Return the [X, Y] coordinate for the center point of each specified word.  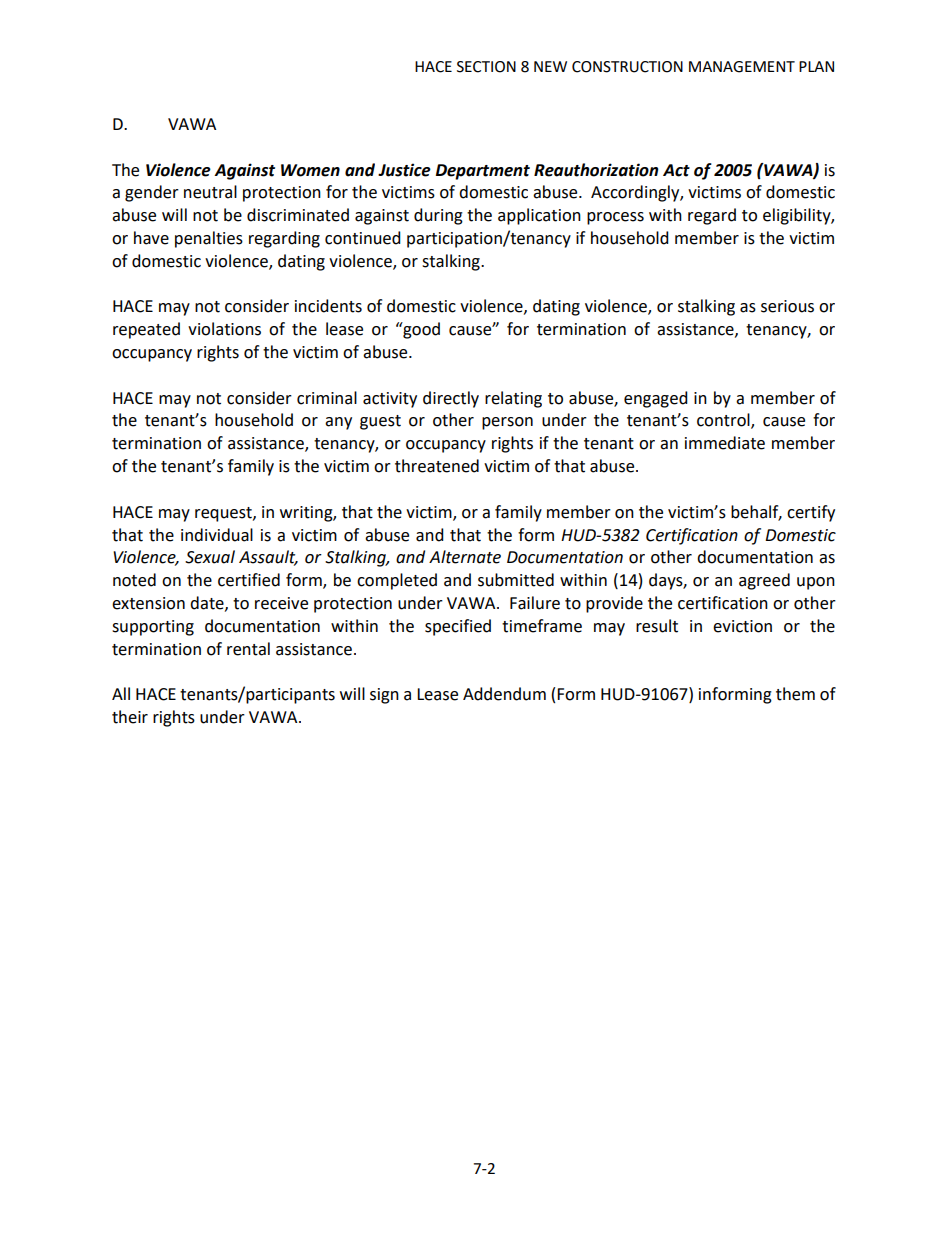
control [724, 421]
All [121, 693]
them [795, 694]
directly [451, 399]
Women [310, 170]
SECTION [486, 67]
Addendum [504, 694]
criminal [327, 398]
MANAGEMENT [742, 67]
